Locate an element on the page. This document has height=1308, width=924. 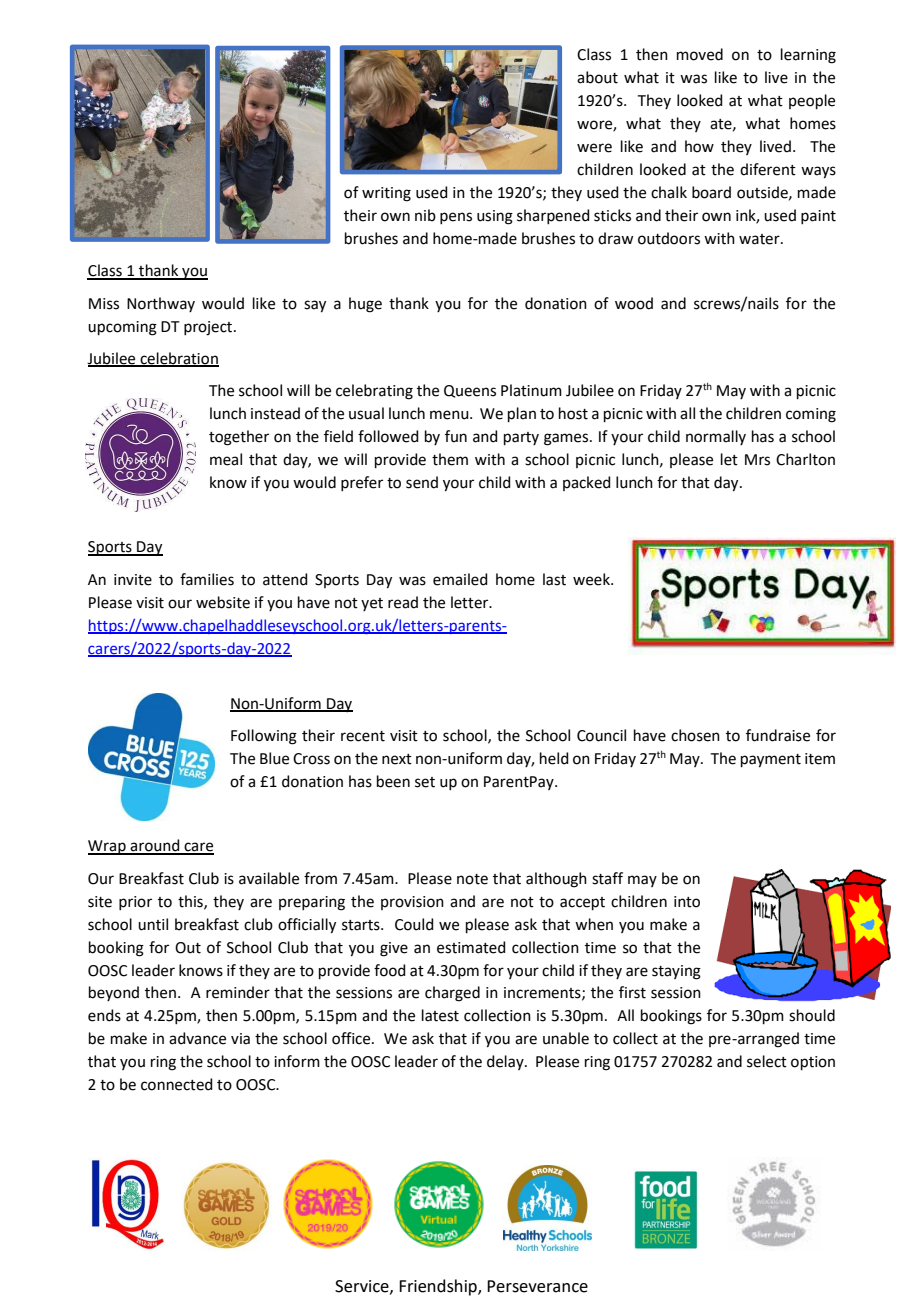
moved is located at coordinates (700, 54).
